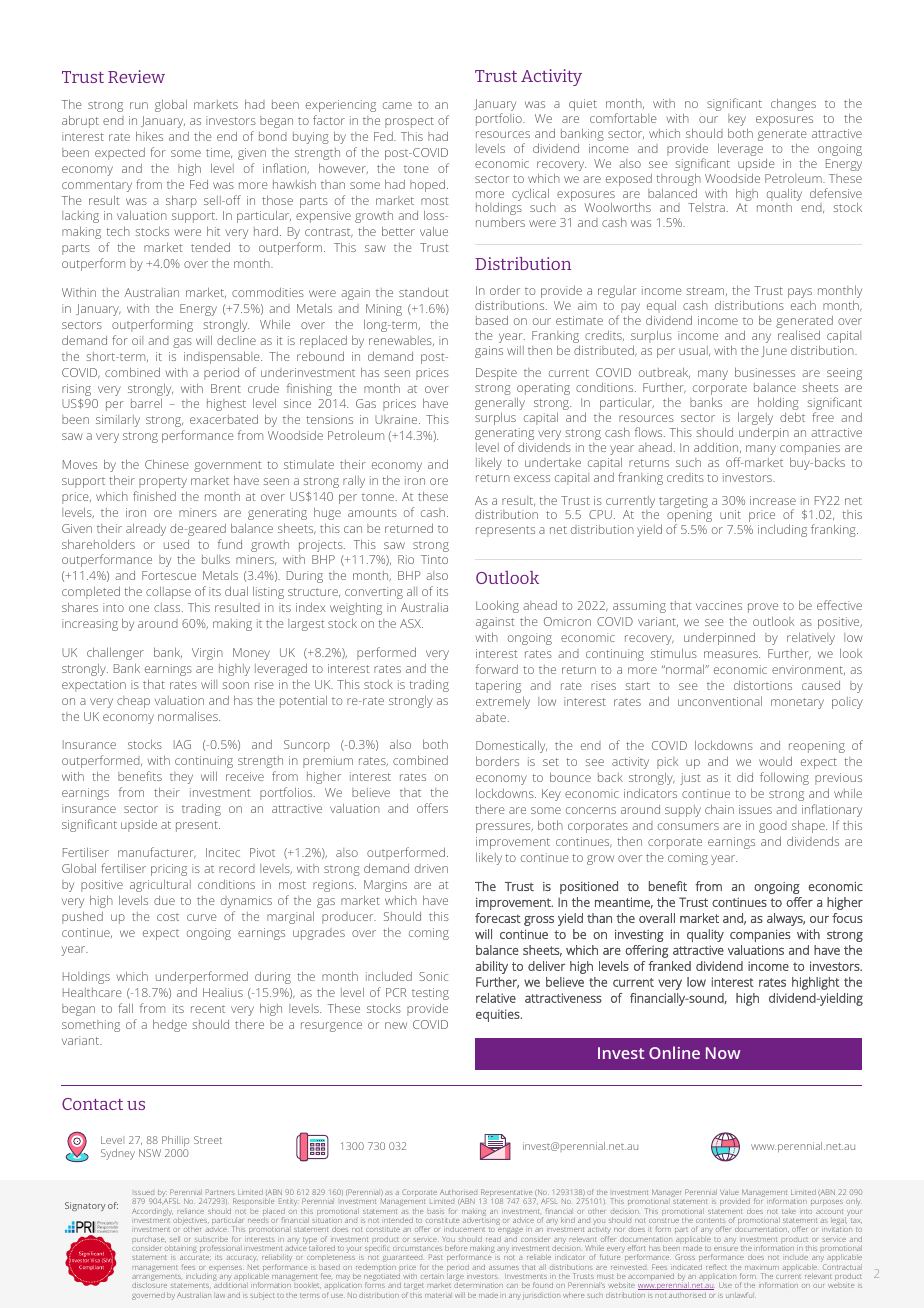  What do you see at coordinates (169, 870) in the image?
I see `pricing` at bounding box center [169, 870].
